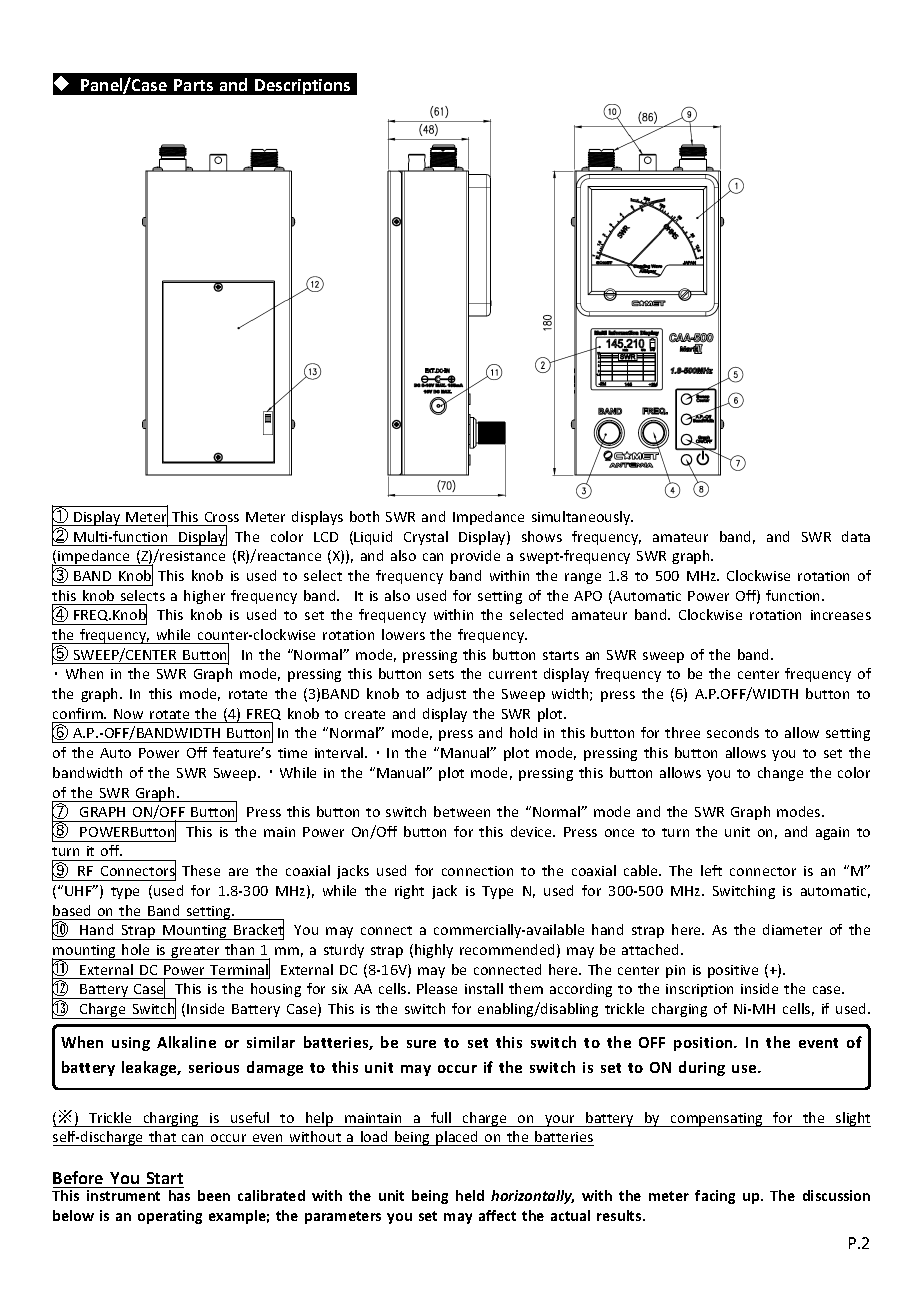 The height and width of the screenshot is (1308, 924). Describe the element at coordinates (204, 597) in the screenshot. I see `higher` at that location.
